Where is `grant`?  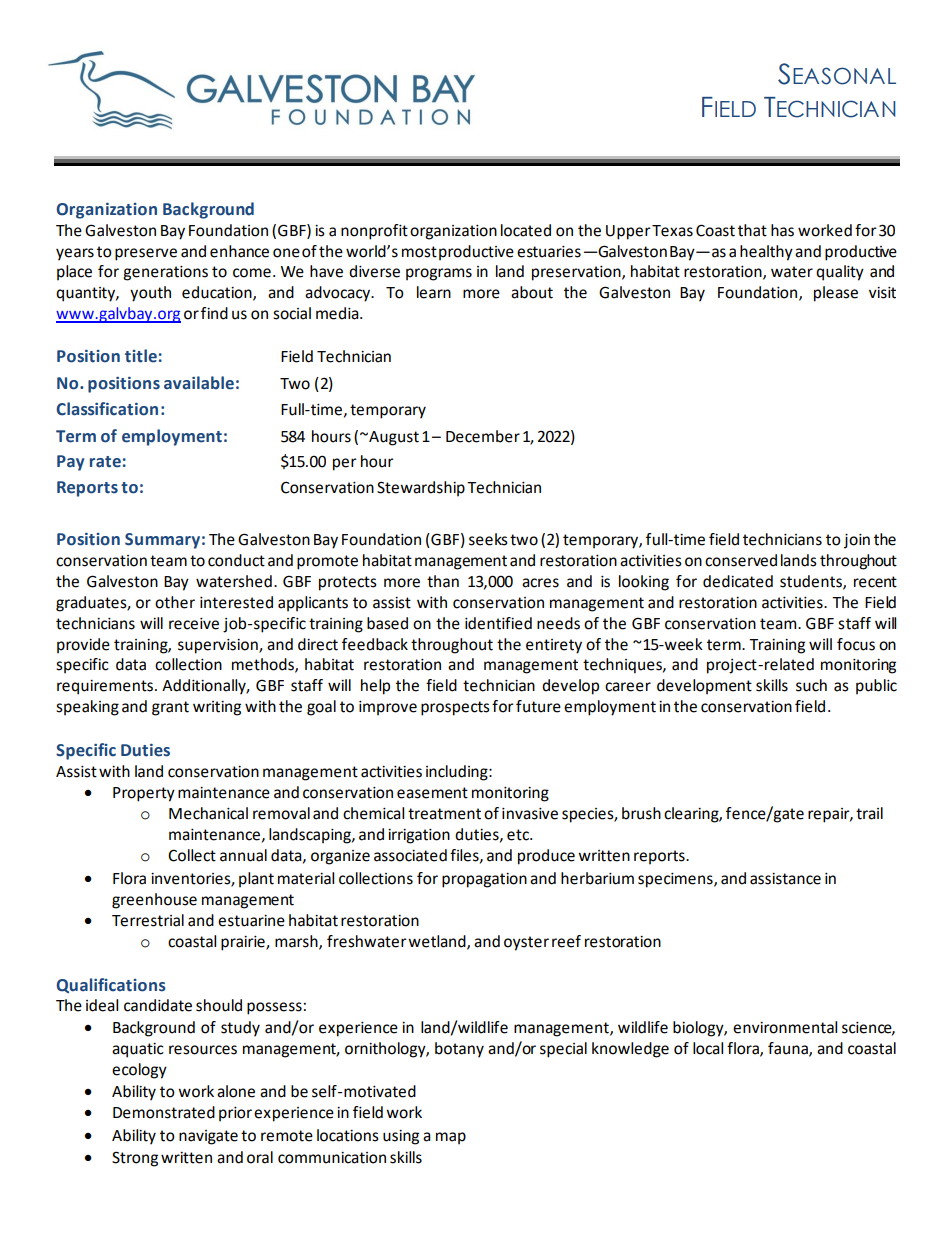
grant is located at coordinates (170, 708).
